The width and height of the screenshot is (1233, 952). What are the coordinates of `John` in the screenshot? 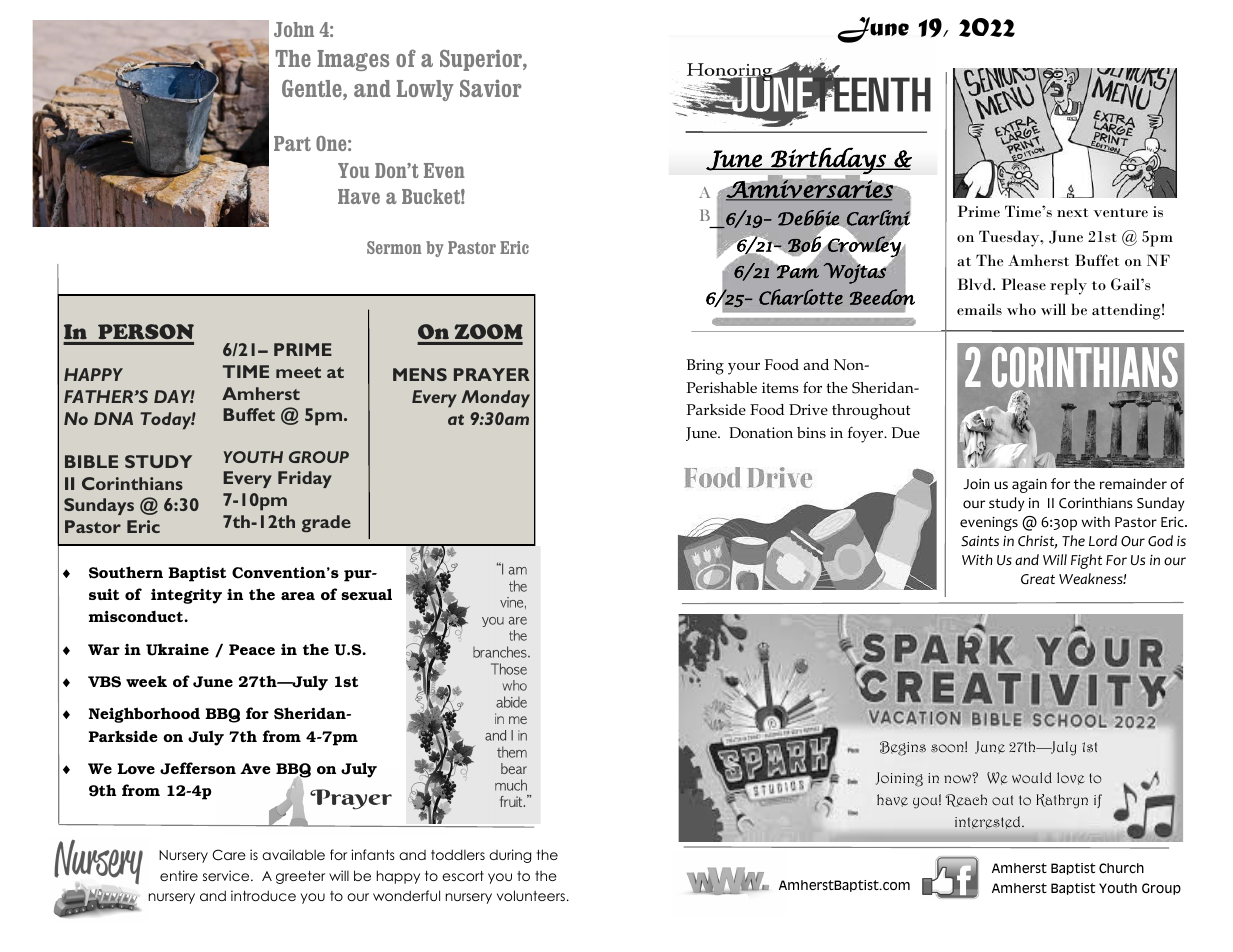 It's located at (294, 29).
